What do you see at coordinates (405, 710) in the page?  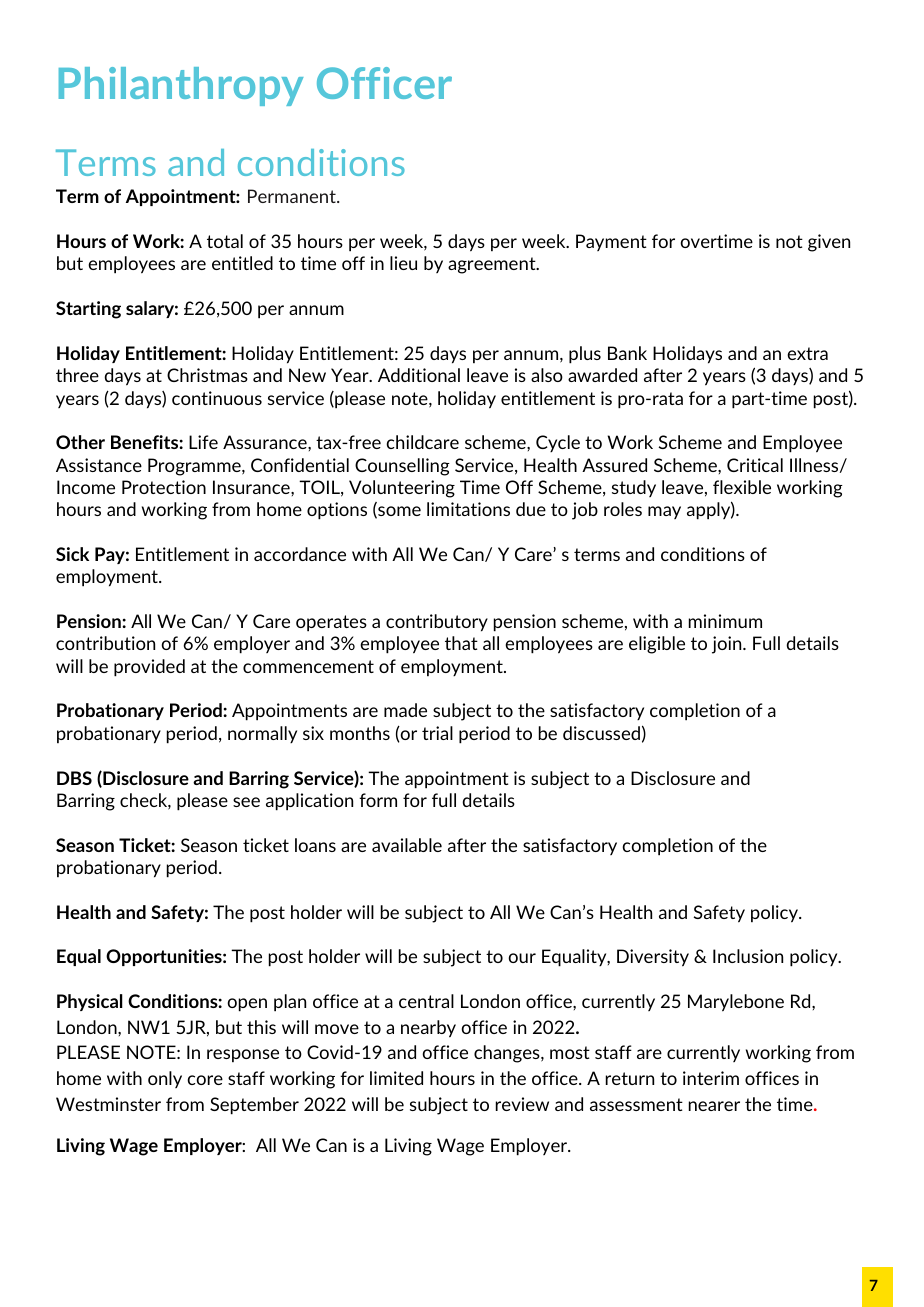 I see `made` at bounding box center [405, 710].
